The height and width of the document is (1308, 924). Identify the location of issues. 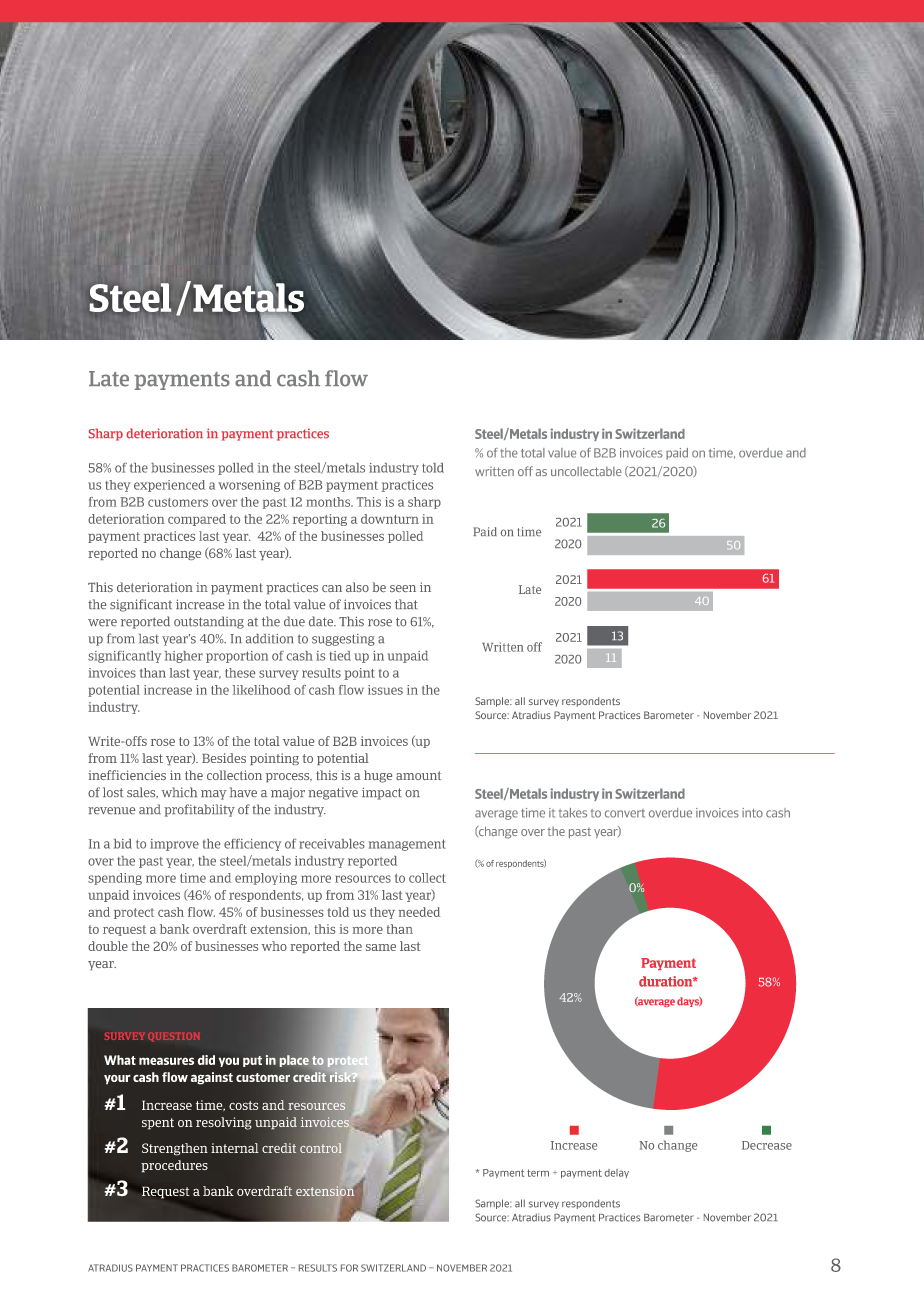
(385, 690).
